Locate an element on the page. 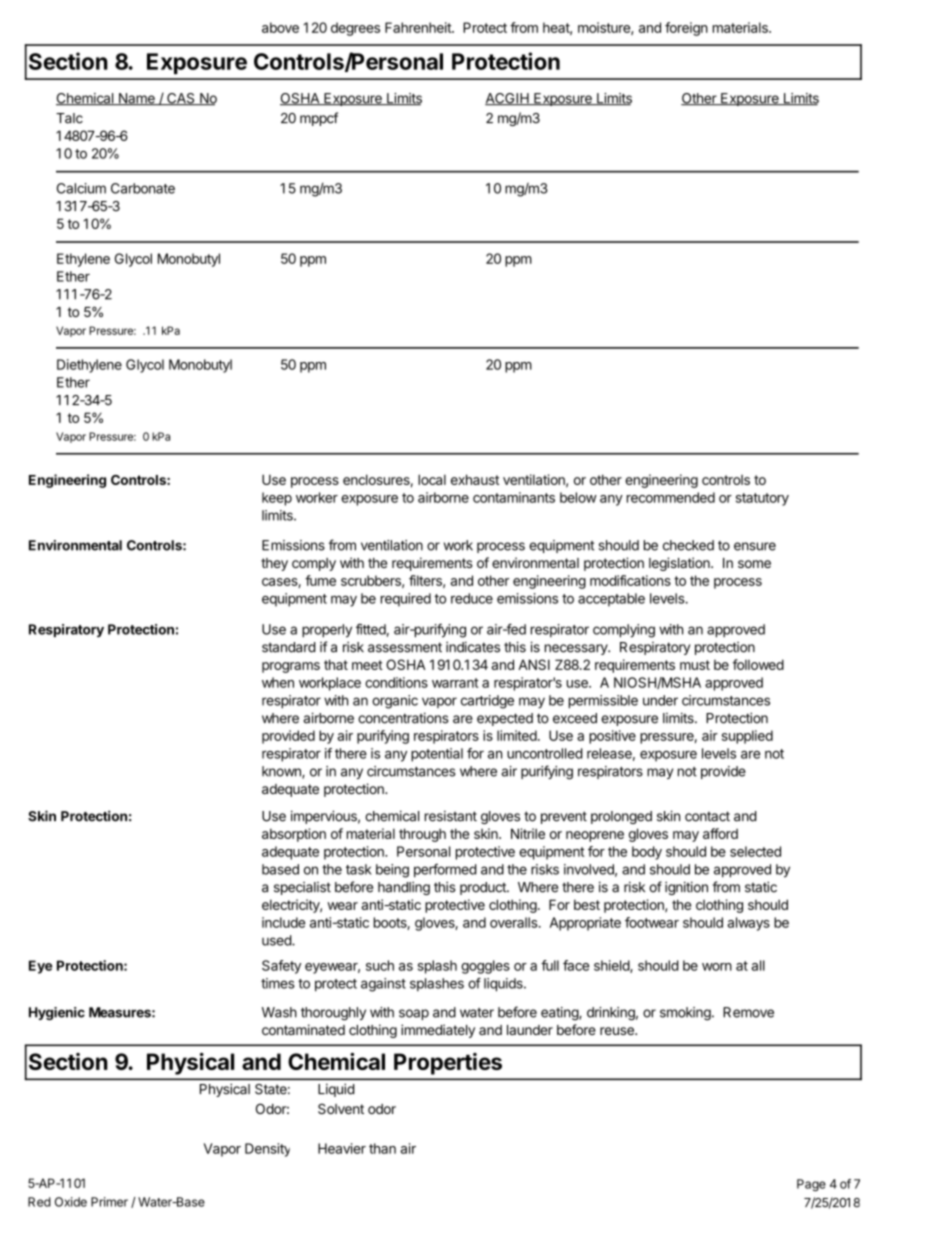 This document has height=1233, width=952. Primer is located at coordinates (109, 1202).
